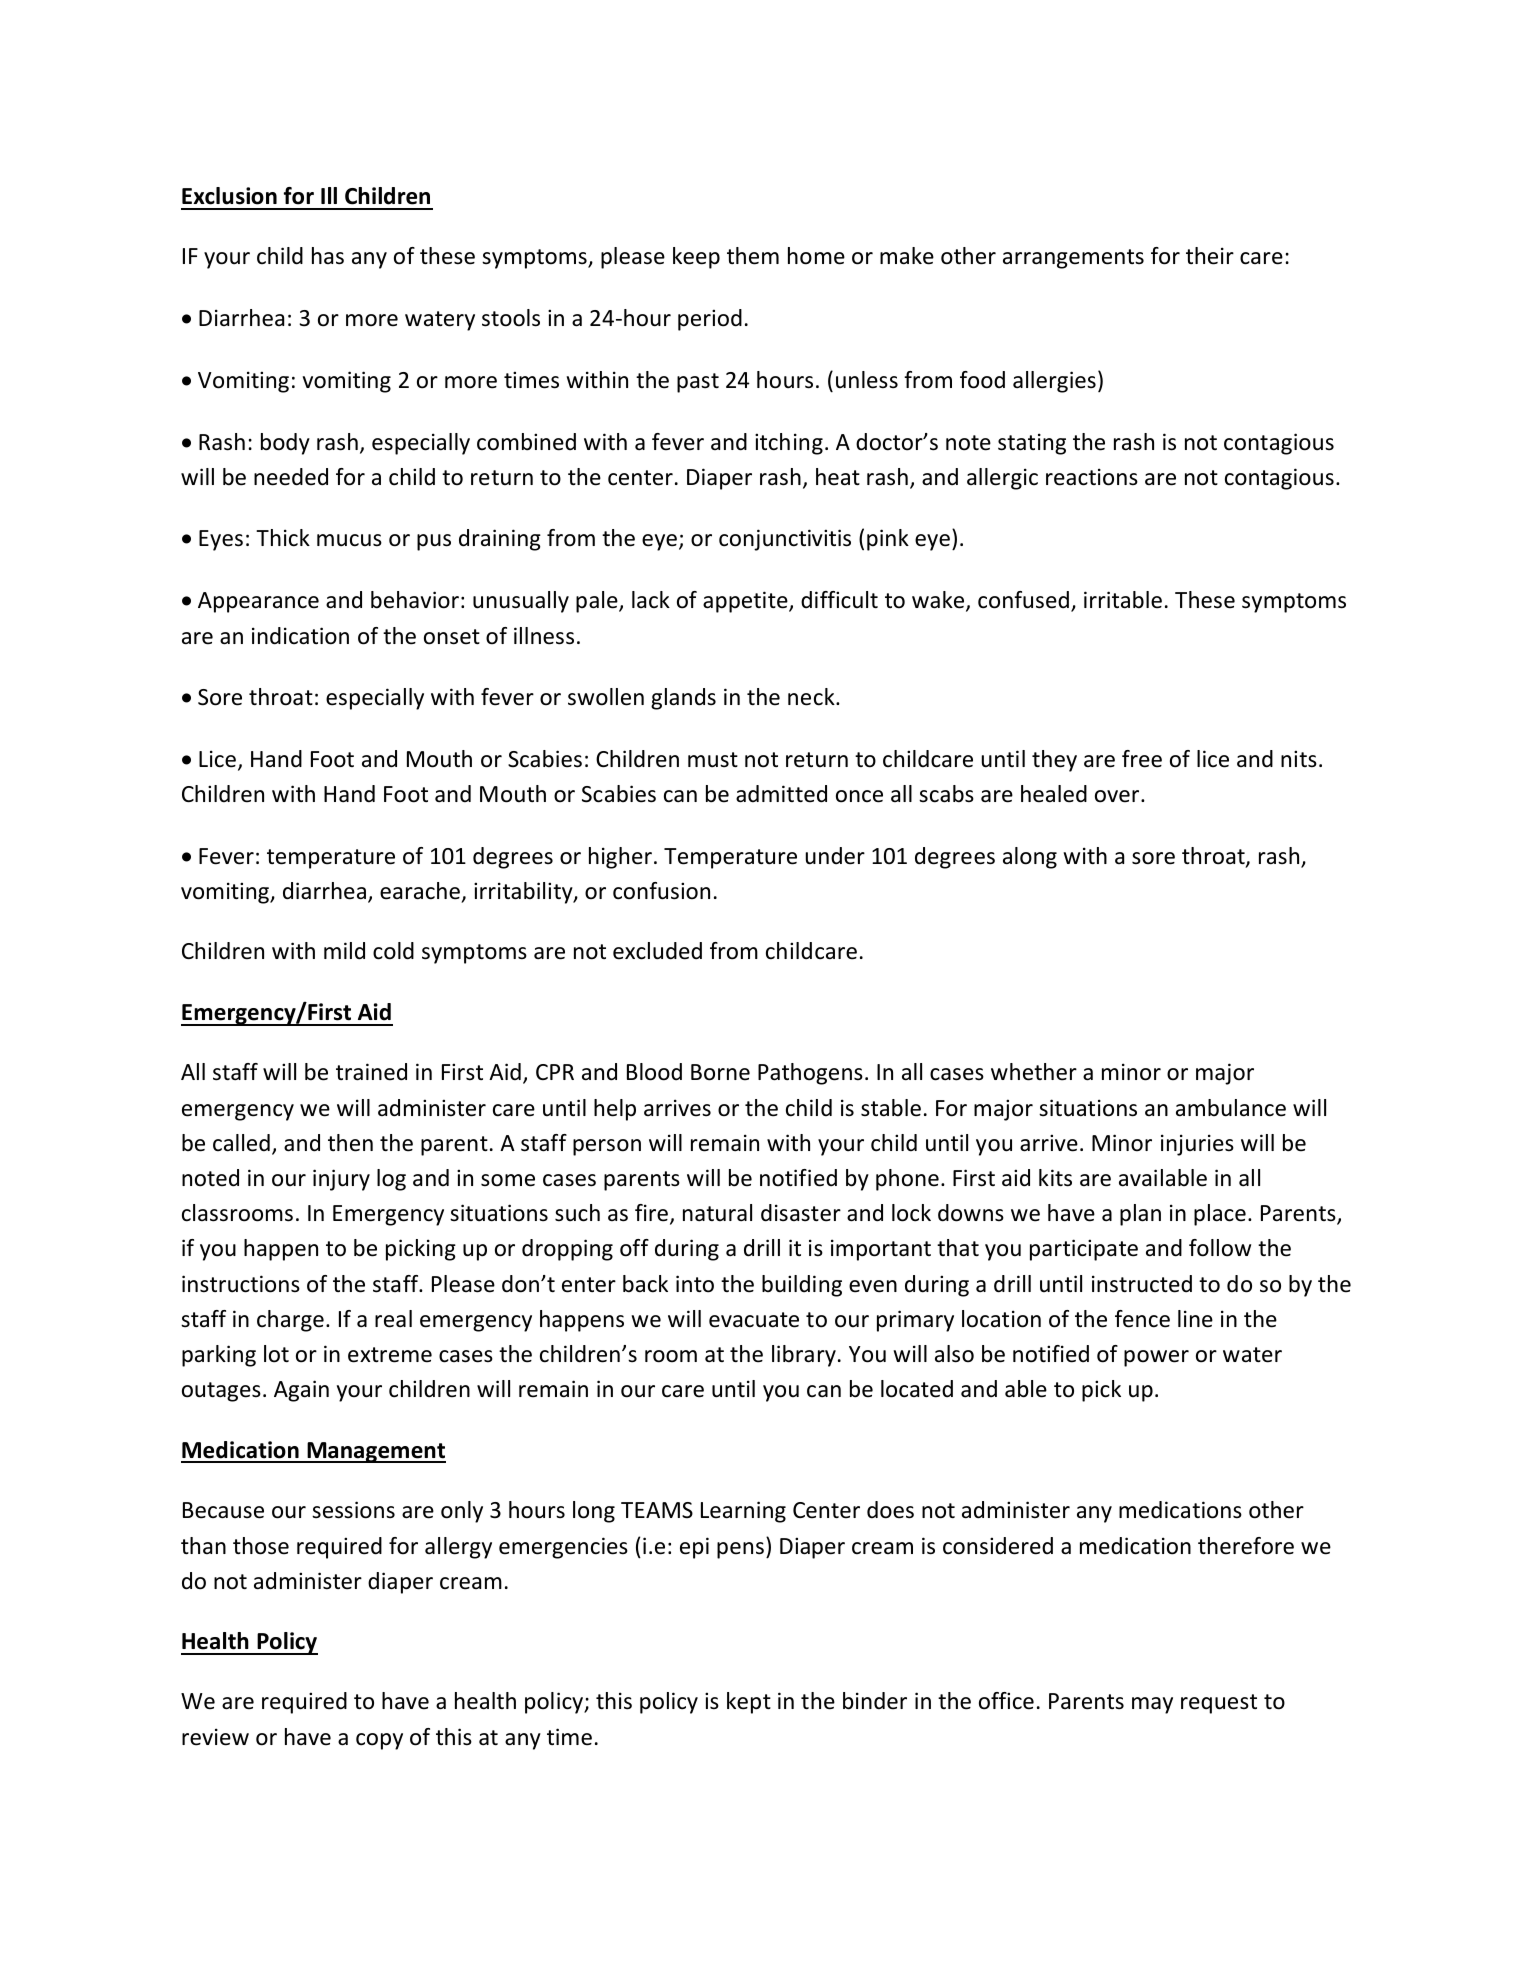 This page has width=1536, height=1988. What do you see at coordinates (1210, 256) in the page?
I see `their` at bounding box center [1210, 256].
